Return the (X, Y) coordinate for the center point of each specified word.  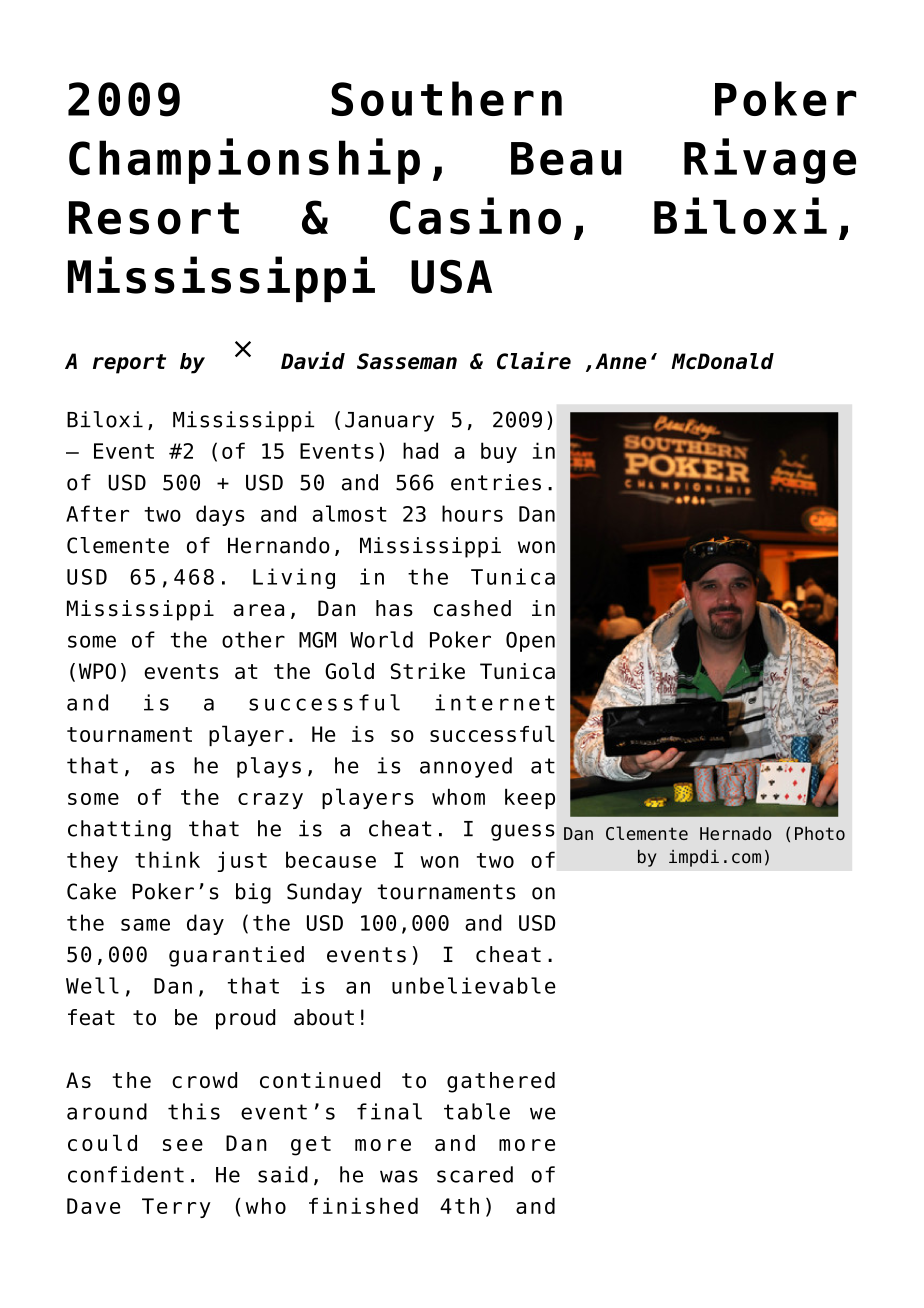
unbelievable (474, 985)
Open (530, 642)
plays (269, 767)
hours (472, 513)
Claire (534, 361)
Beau (566, 159)
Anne (621, 361)
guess (523, 832)
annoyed (466, 767)
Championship (244, 161)
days (220, 515)
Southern (446, 98)
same (145, 925)
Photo (820, 833)
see (183, 1145)
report (129, 364)
